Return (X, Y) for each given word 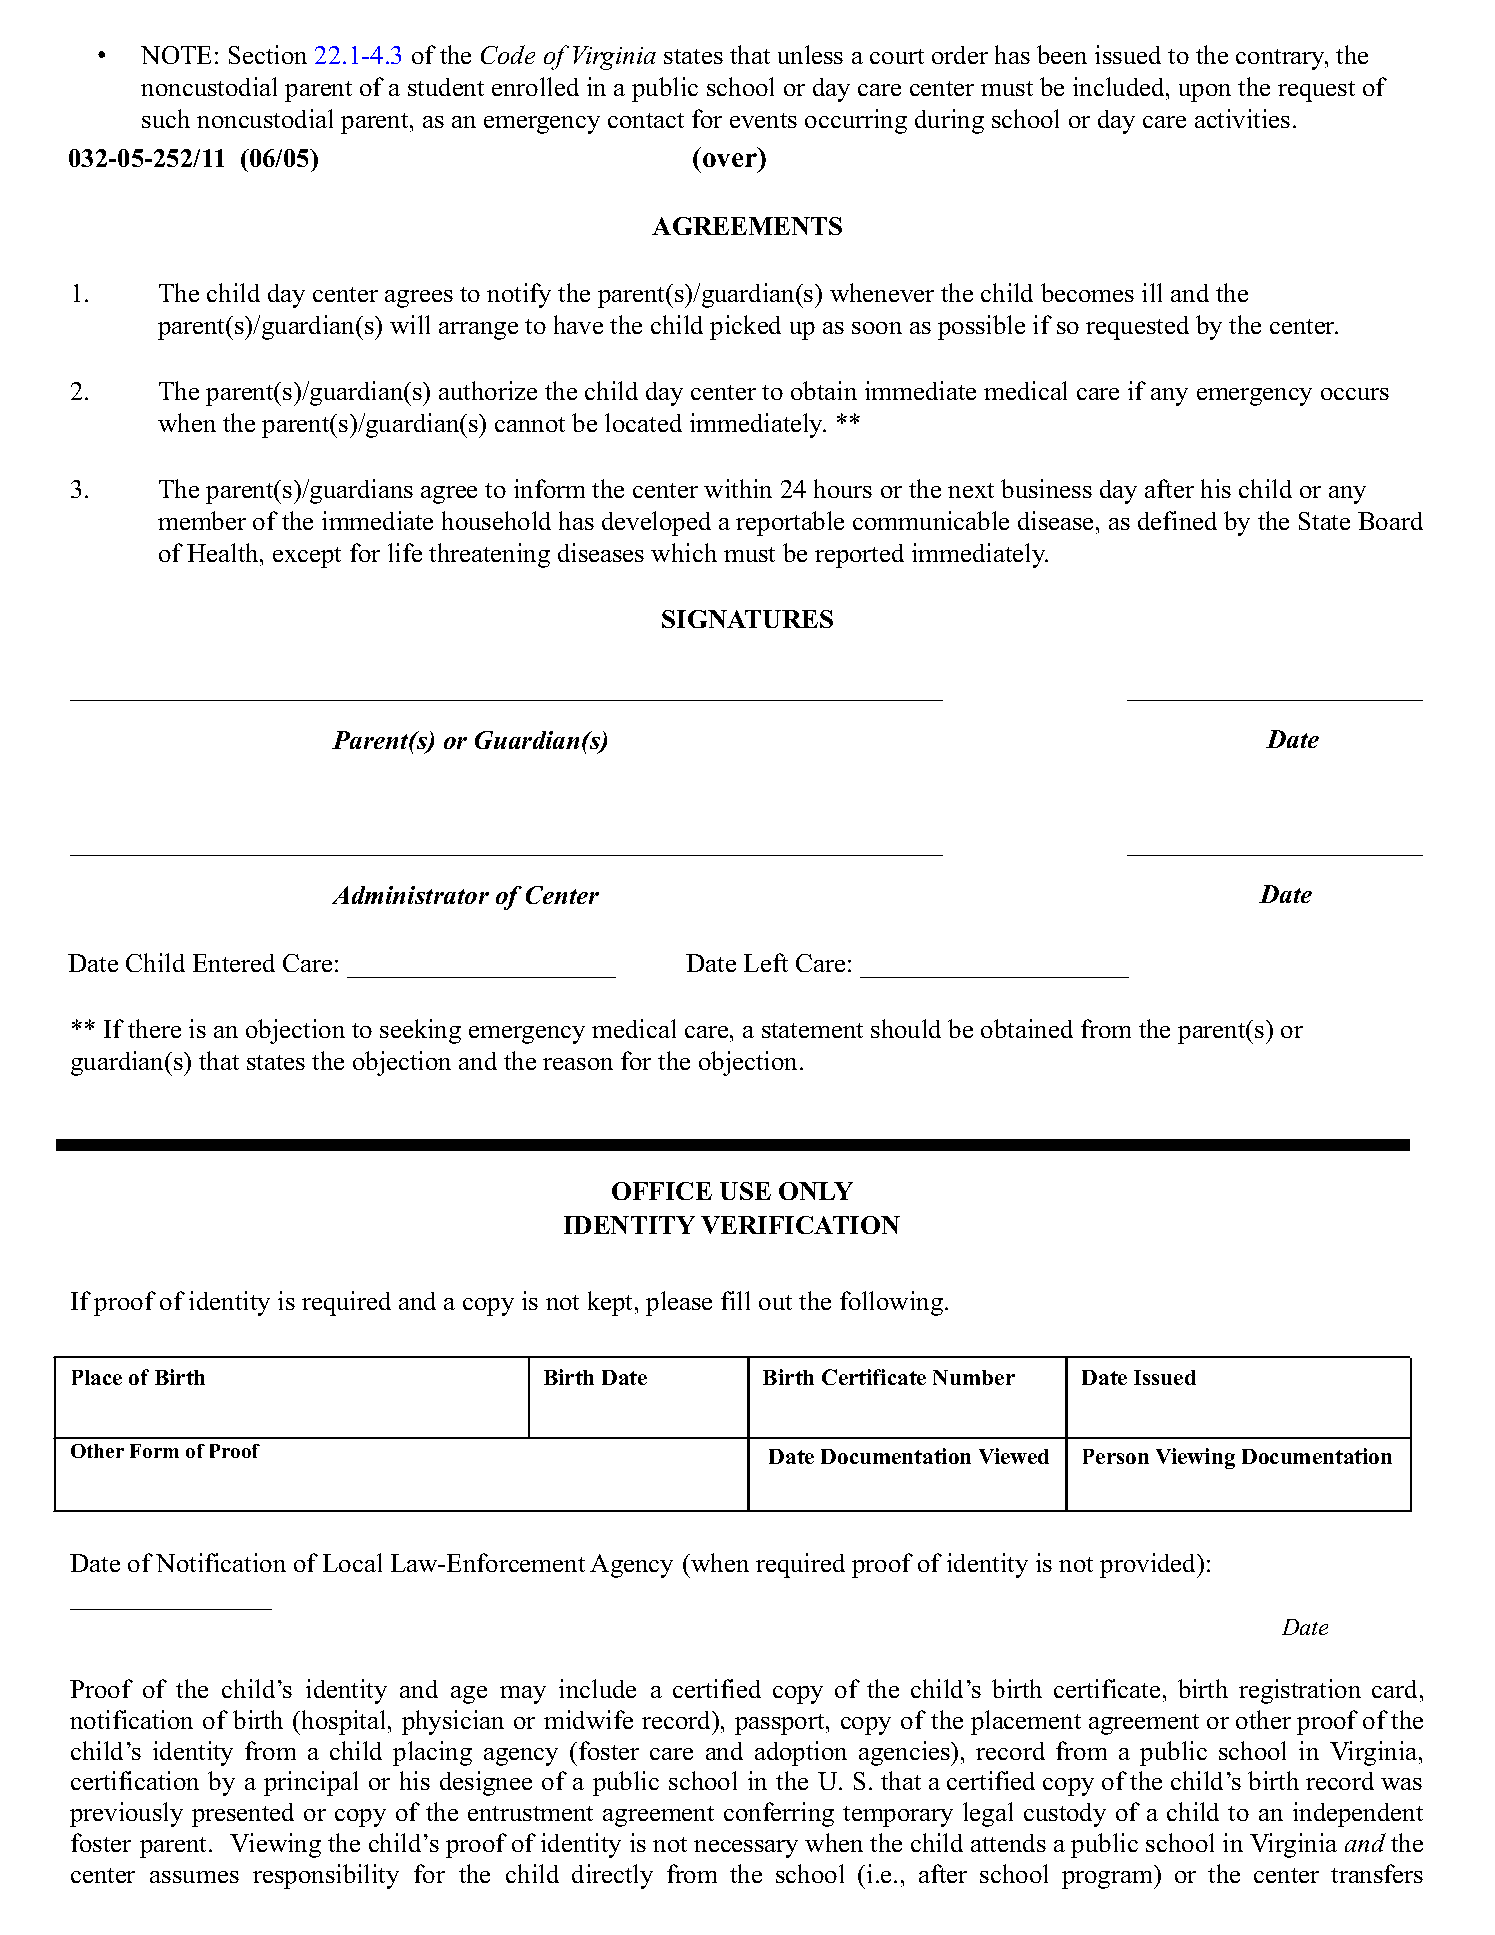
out (775, 1302)
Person (1116, 1456)
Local (352, 1562)
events (763, 120)
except (307, 557)
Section (268, 54)
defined (1177, 520)
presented (243, 1815)
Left (766, 962)
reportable (790, 523)
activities (1242, 118)
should (906, 1028)
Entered (234, 963)
